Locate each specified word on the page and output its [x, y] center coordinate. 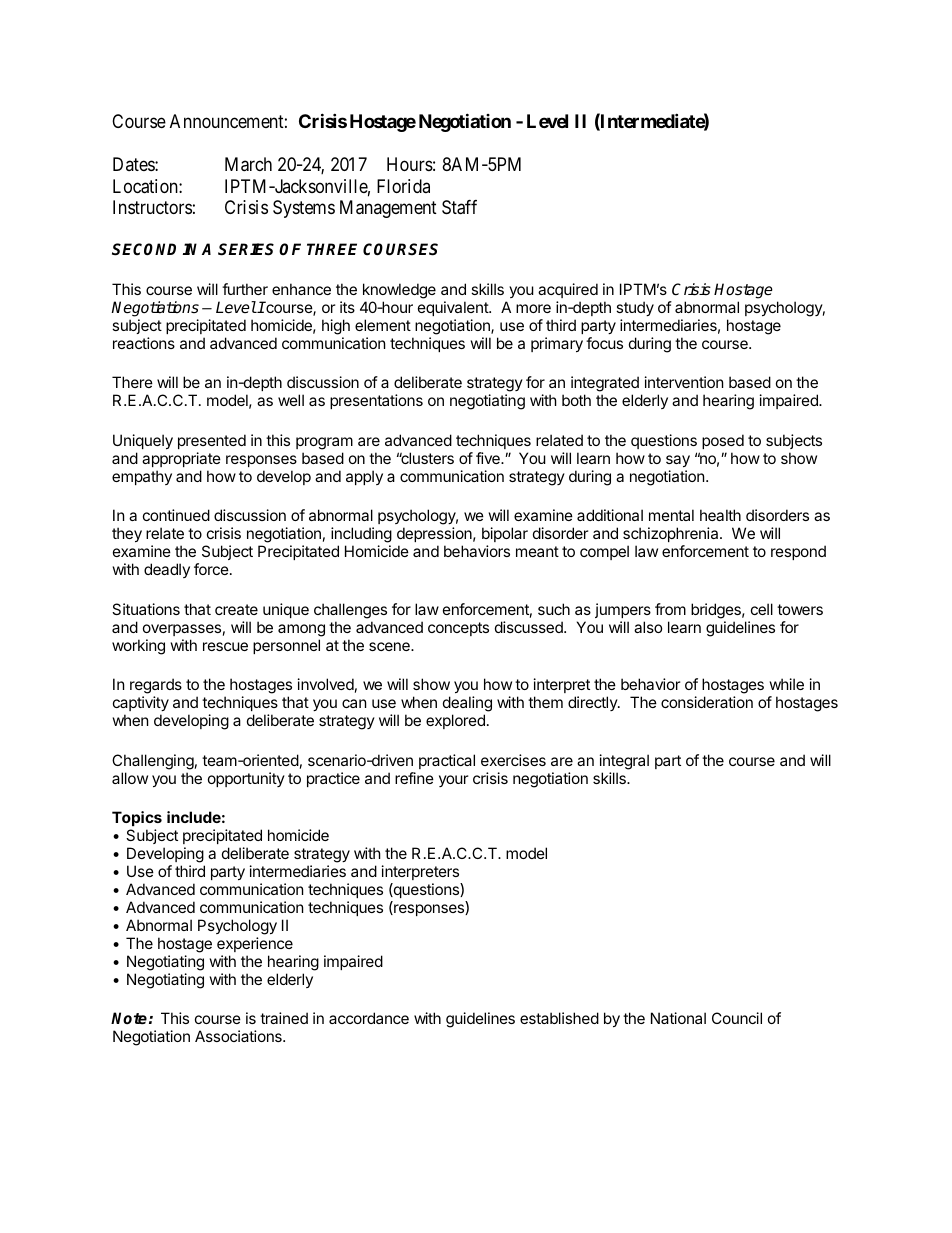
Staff [459, 207]
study [635, 308]
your [453, 781]
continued [176, 515]
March [248, 164]
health [720, 515]
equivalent [454, 308]
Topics [137, 818]
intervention [684, 382]
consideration [707, 702]
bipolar [505, 536]
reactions [144, 343]
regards [156, 687]
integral [624, 762]
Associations [239, 1036]
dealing [467, 705]
